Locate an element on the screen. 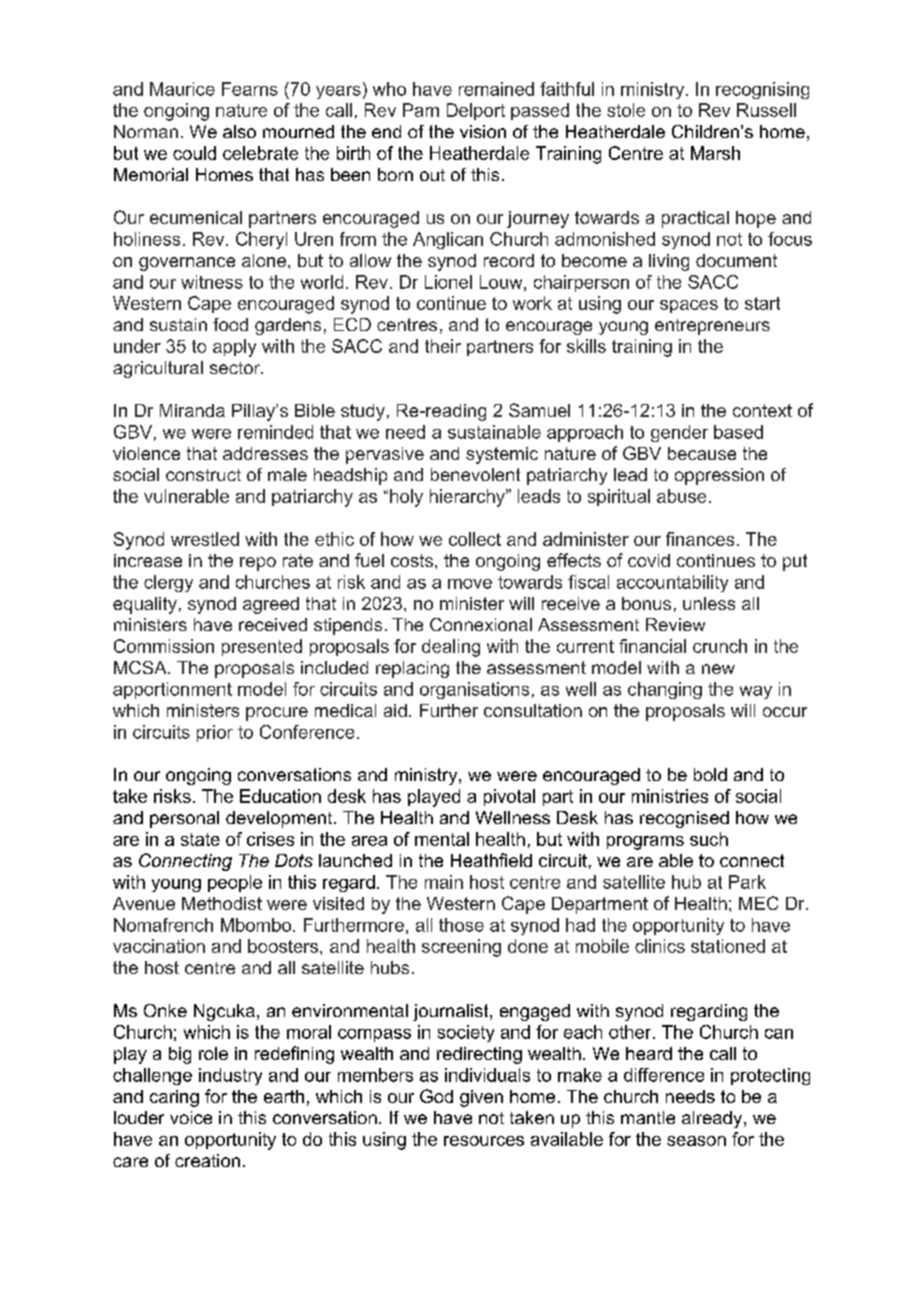 This screenshot has height=1308, width=924. resources is located at coordinates (484, 1141).
